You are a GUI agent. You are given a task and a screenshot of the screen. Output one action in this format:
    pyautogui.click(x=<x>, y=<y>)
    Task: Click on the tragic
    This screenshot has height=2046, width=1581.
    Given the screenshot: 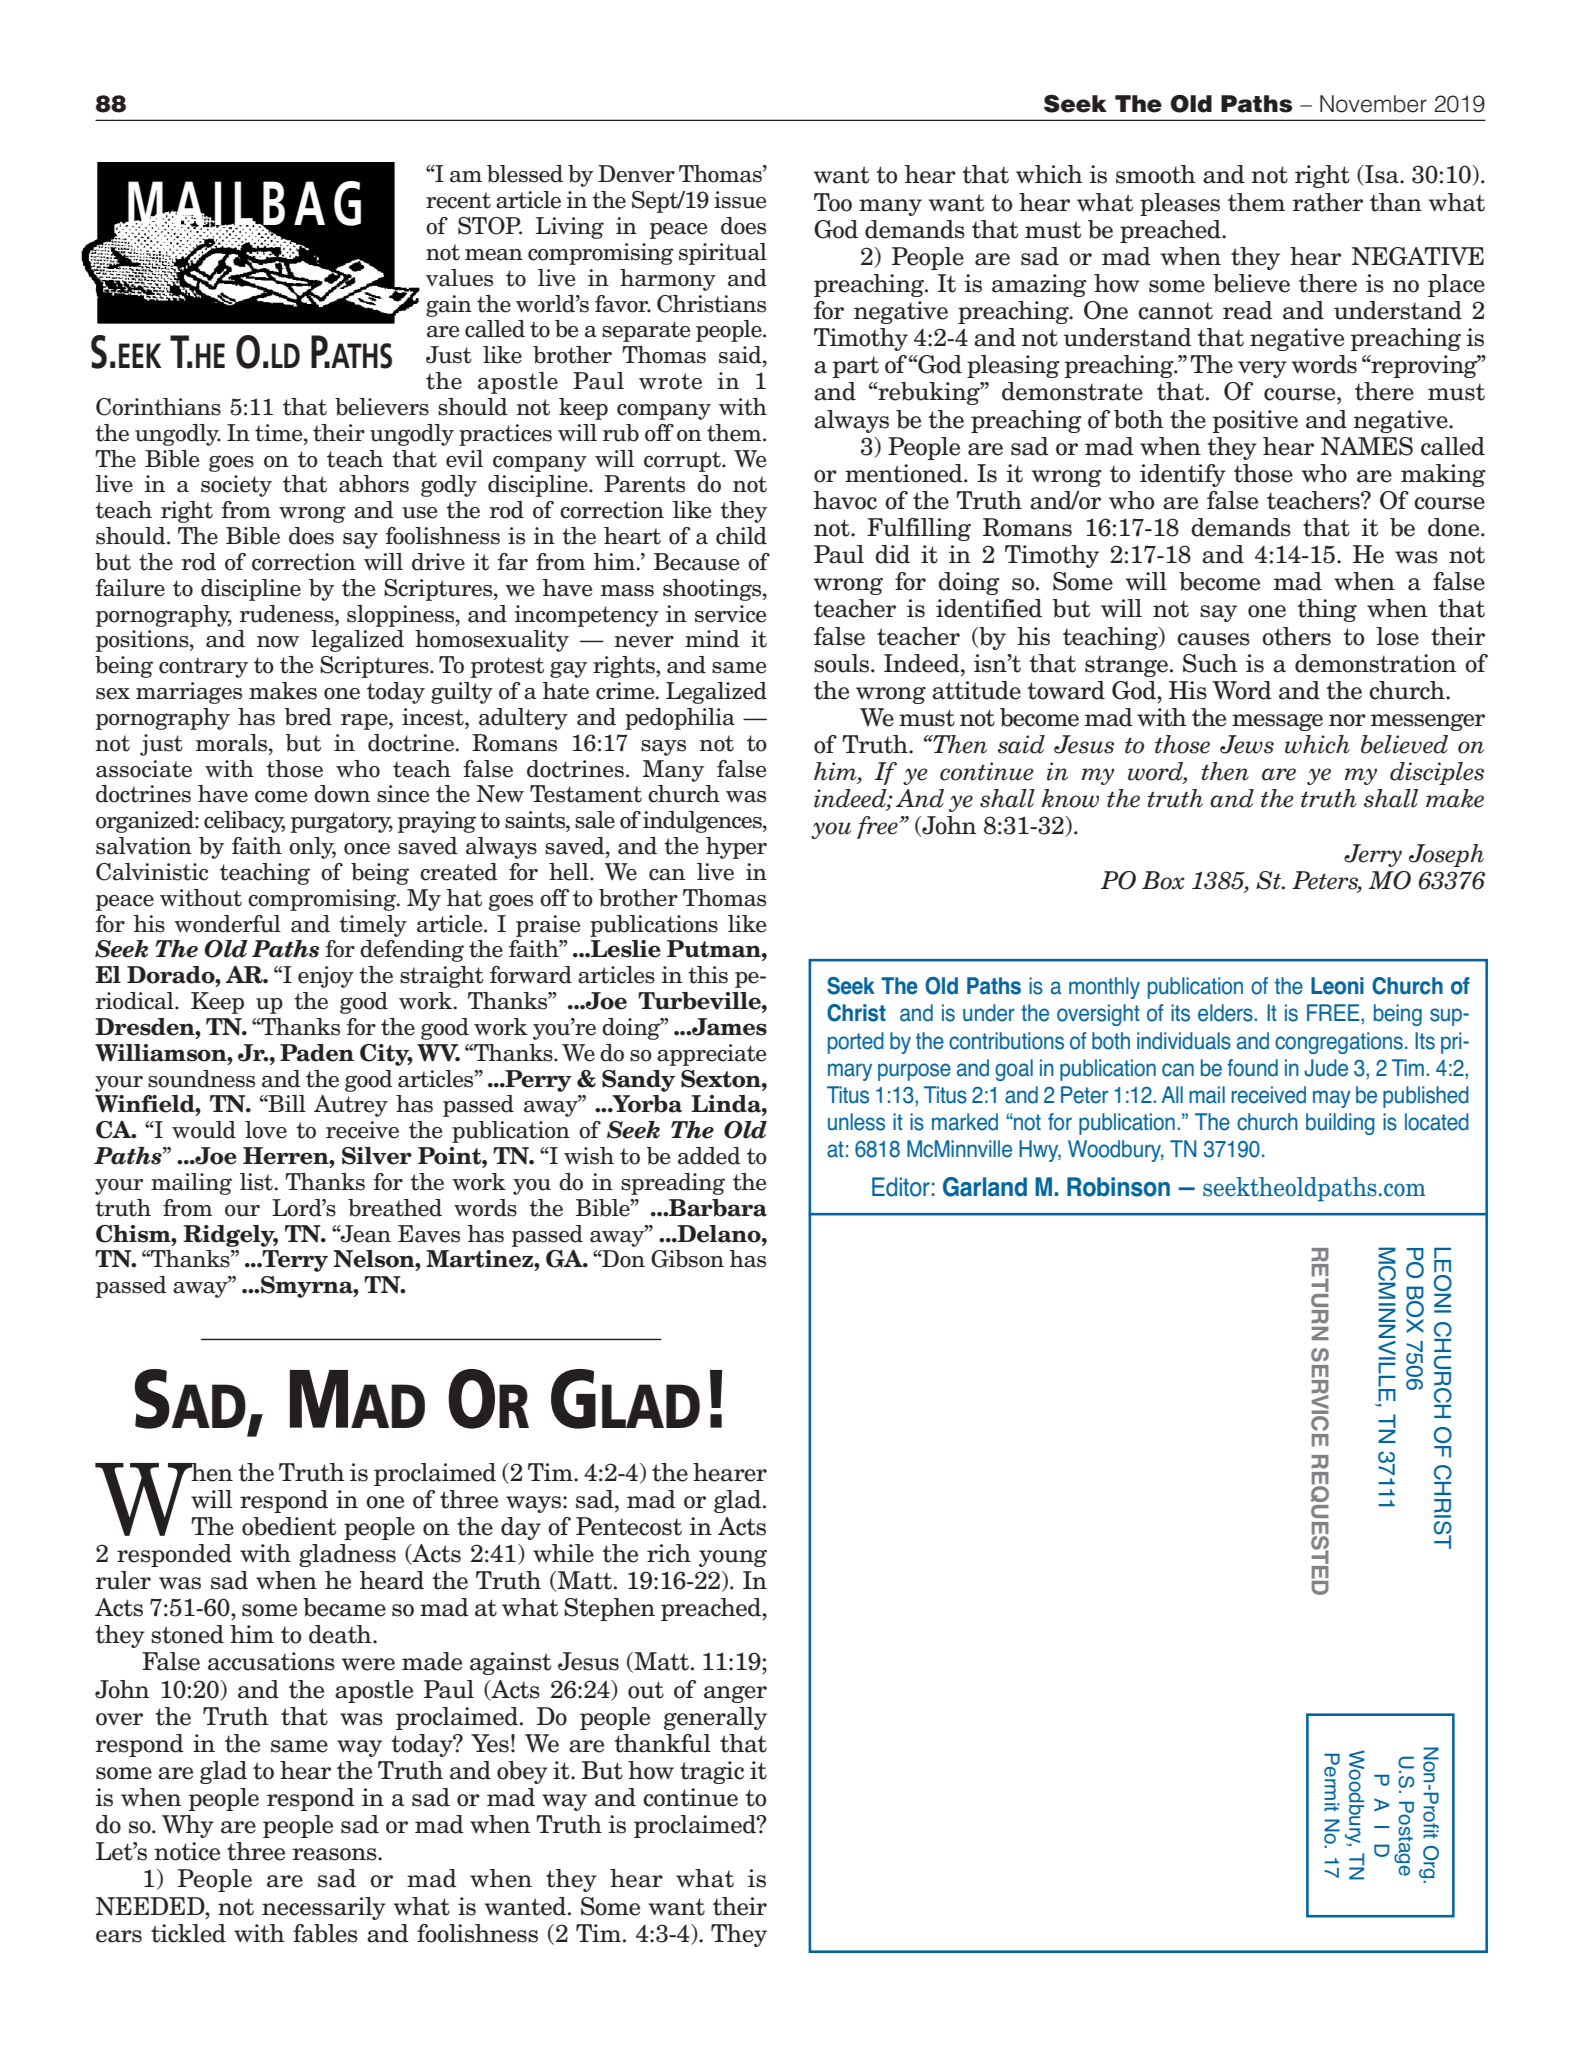 What is the action you would take?
    pyautogui.click(x=712, y=1772)
